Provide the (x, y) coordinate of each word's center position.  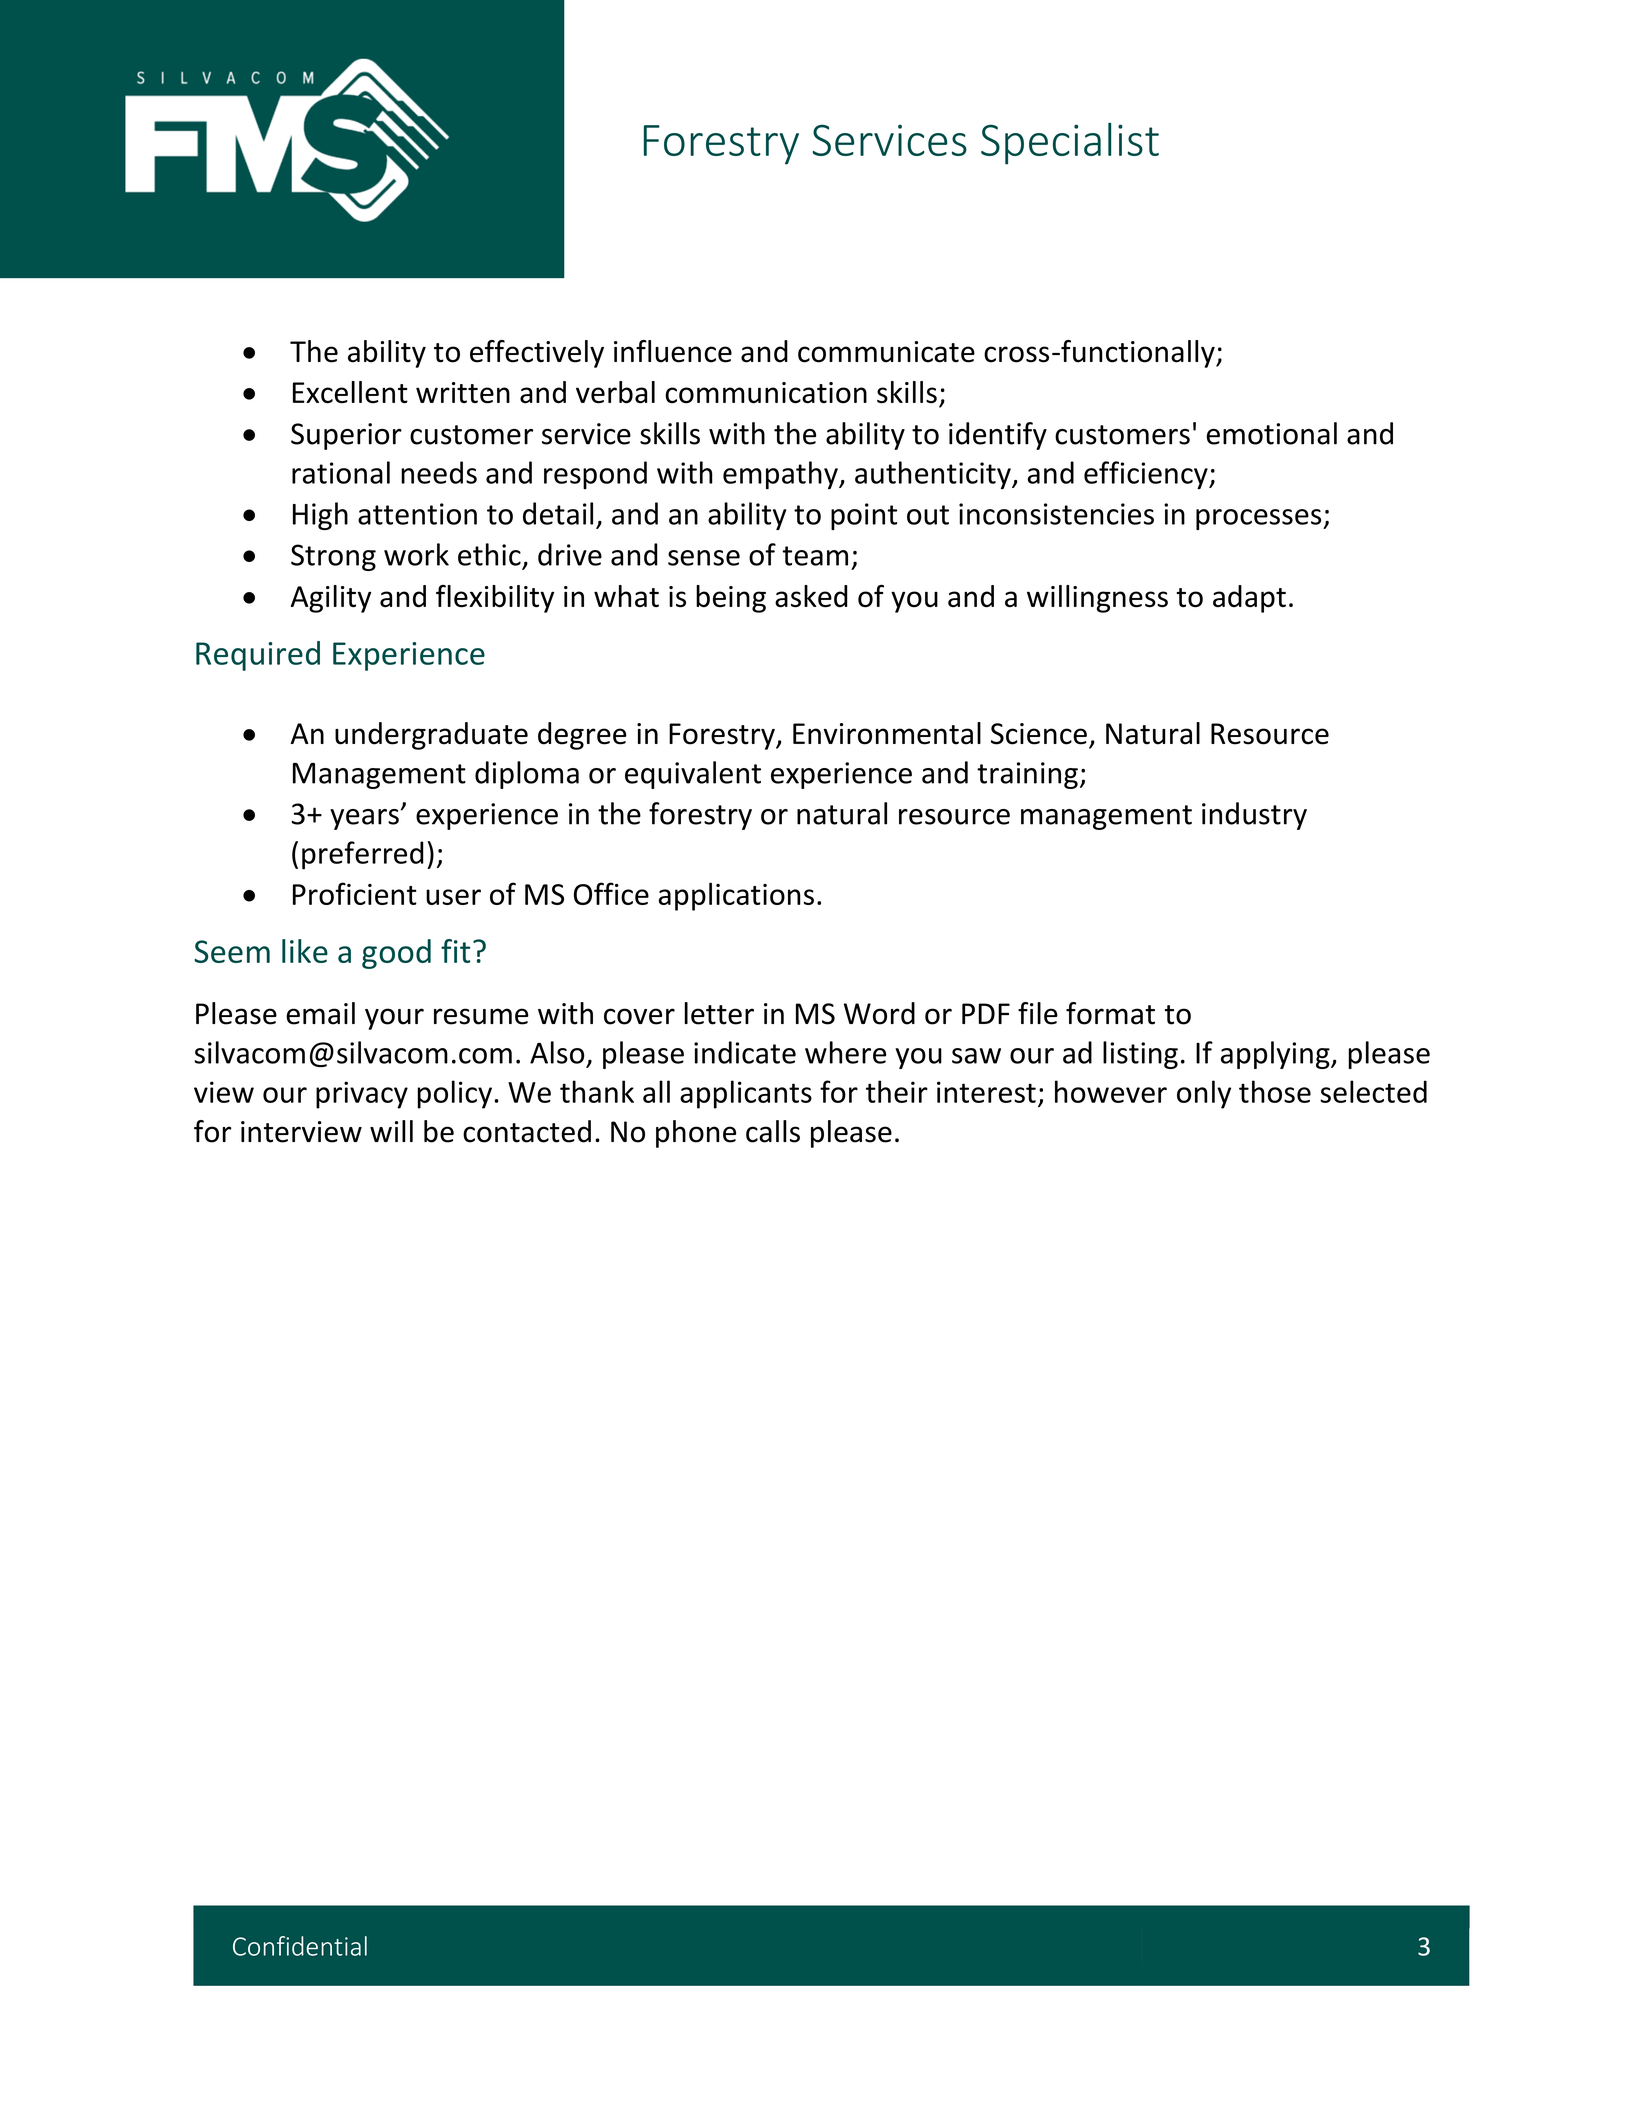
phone (696, 1134)
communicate (886, 352)
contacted (527, 1131)
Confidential (300, 1946)
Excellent (350, 392)
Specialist (1070, 144)
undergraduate (431, 736)
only (1204, 1094)
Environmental (887, 733)
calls (773, 1131)
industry (1254, 816)
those (1275, 1091)
